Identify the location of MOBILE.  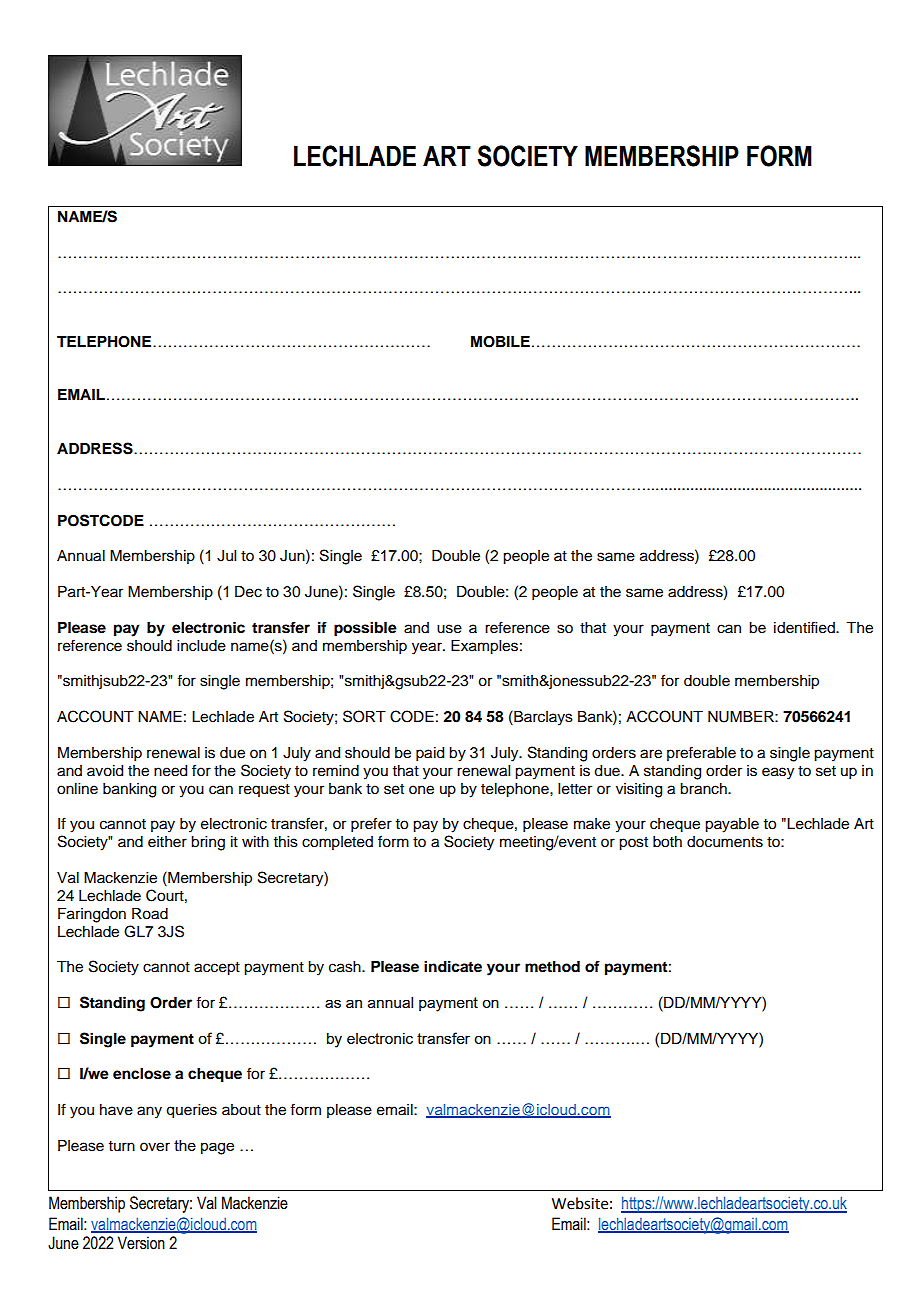
(500, 342).
